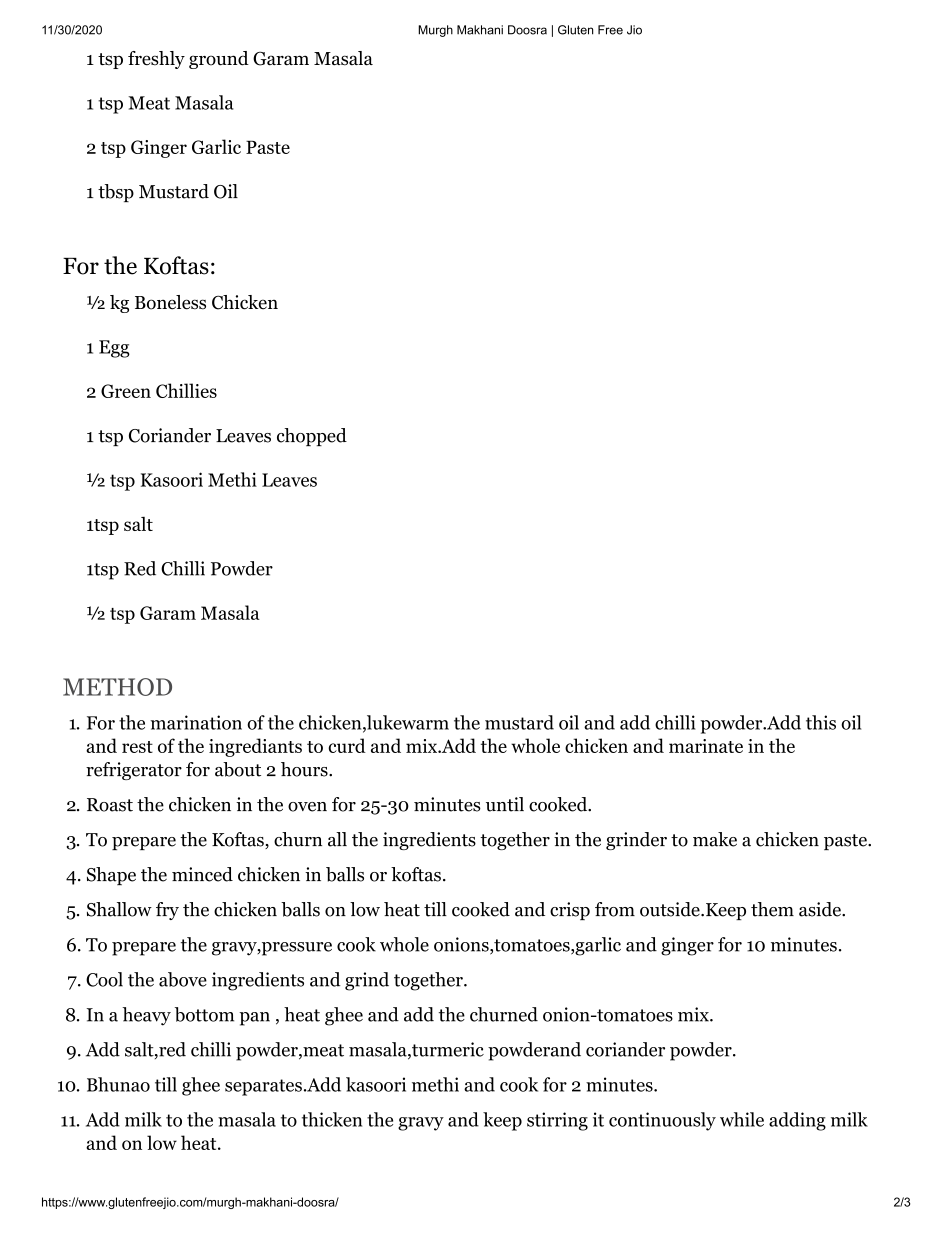 Image resolution: width=952 pixels, height=1233 pixels. I want to click on until, so click(505, 804).
